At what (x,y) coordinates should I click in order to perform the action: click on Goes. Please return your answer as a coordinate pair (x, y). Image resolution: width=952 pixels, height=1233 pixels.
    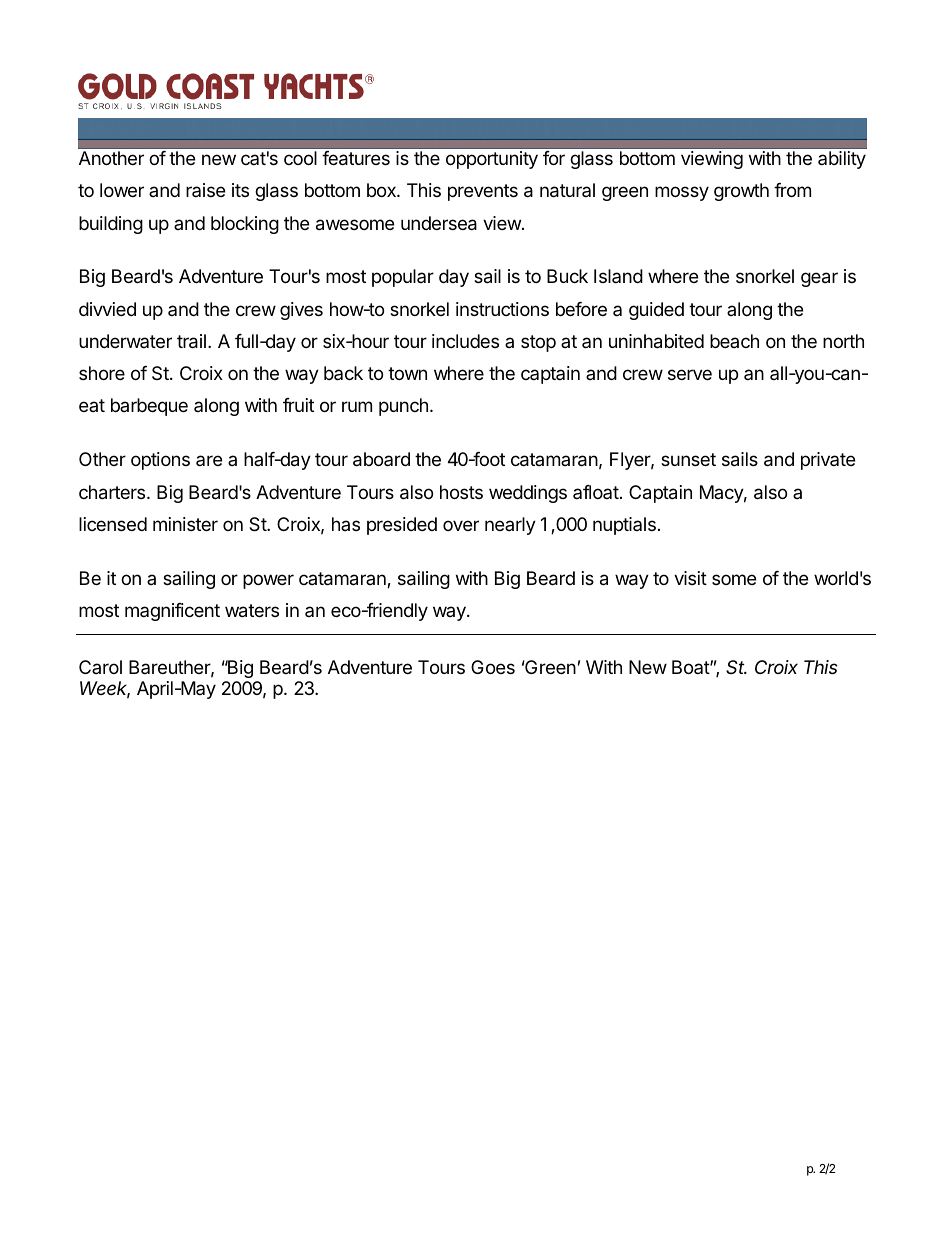
    Looking at the image, I should click on (493, 667).
